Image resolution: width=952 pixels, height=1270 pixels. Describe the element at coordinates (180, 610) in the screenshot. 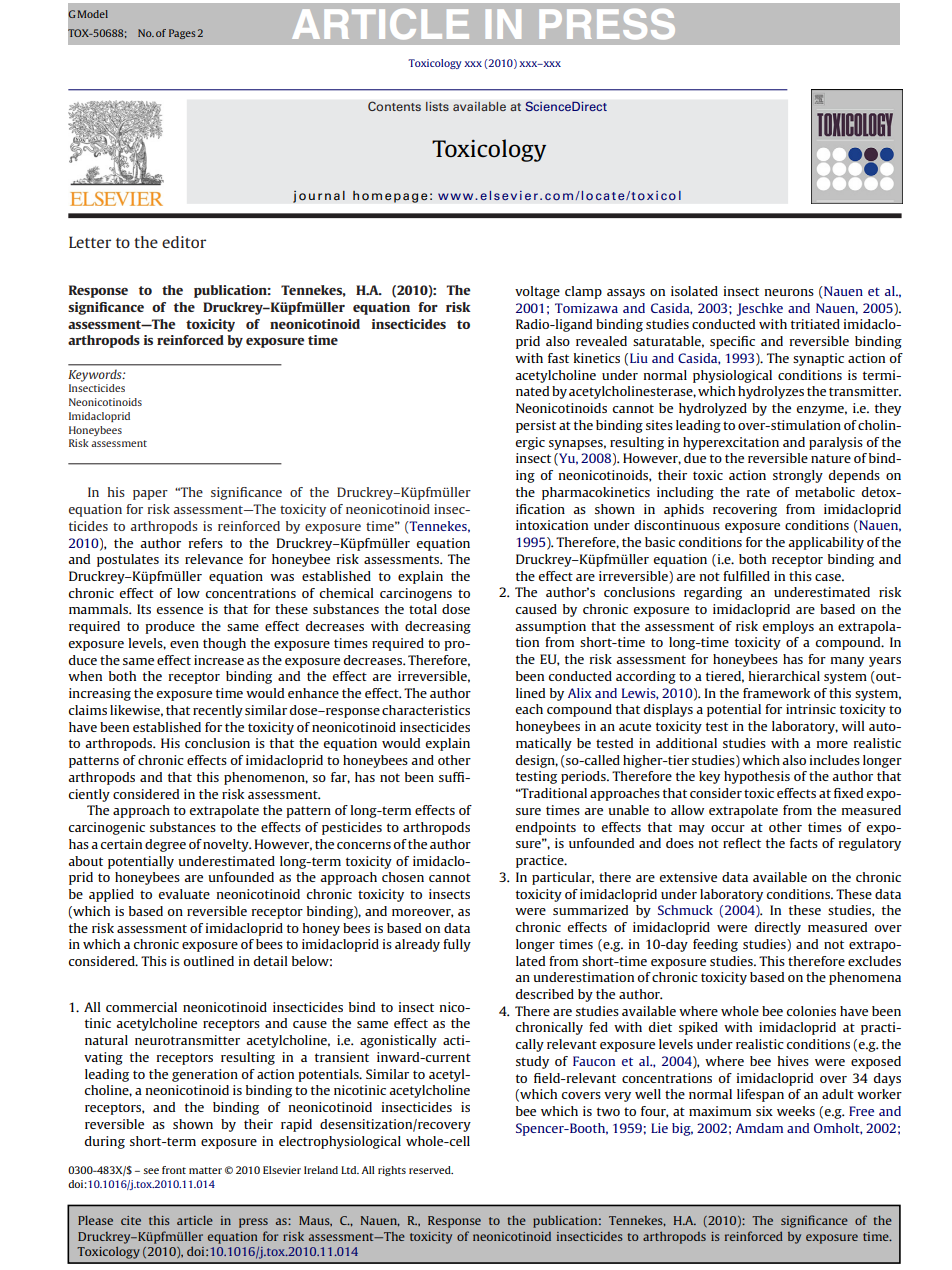

I see `essence` at that location.
